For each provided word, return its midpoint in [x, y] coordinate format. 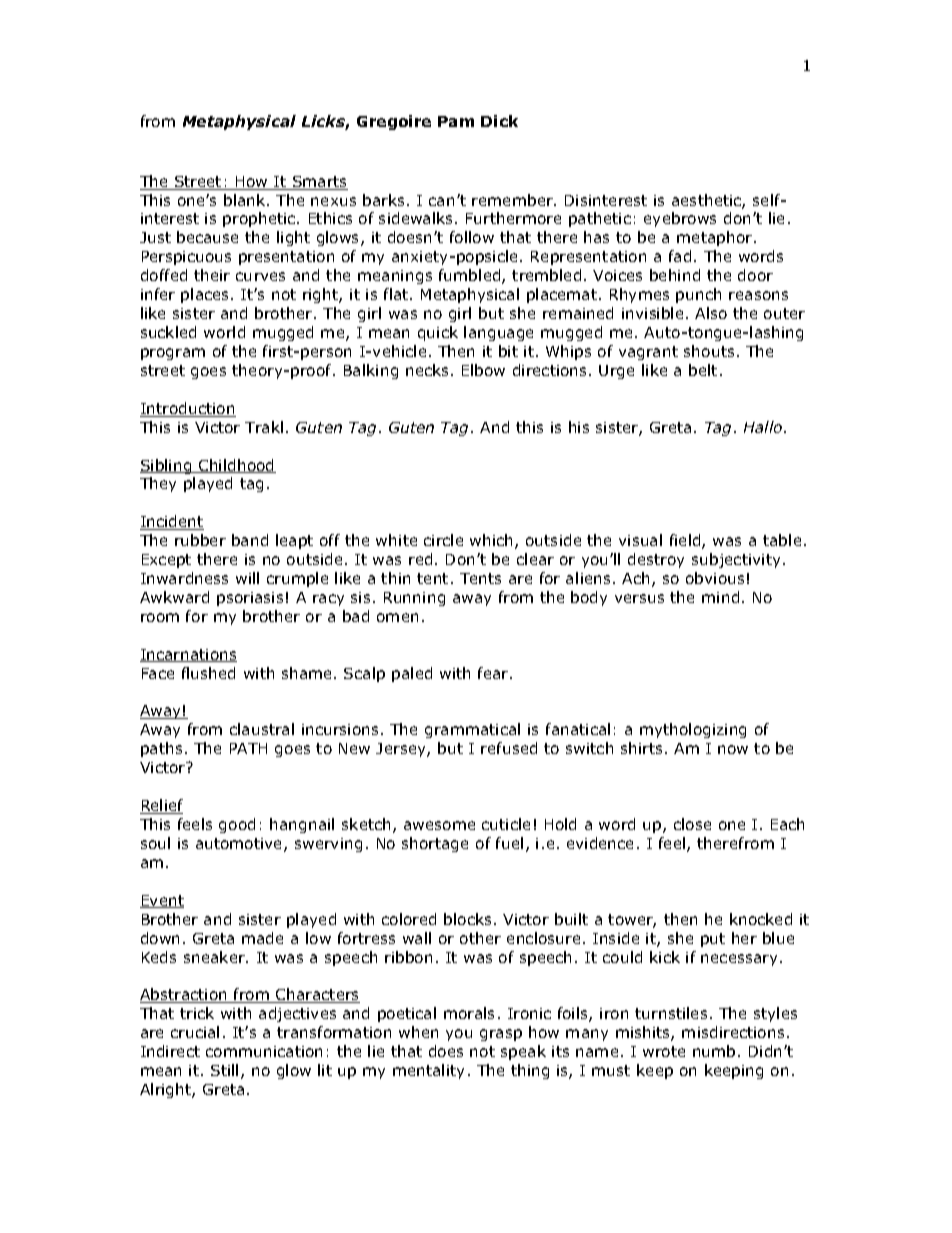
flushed [208, 673]
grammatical [472, 730]
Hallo [763, 427]
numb [714, 1051]
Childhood [236, 466]
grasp [501, 1035]
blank [246, 200]
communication [264, 1051]
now [733, 749]
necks [427, 370]
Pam [456, 121]
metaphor [716, 238]
